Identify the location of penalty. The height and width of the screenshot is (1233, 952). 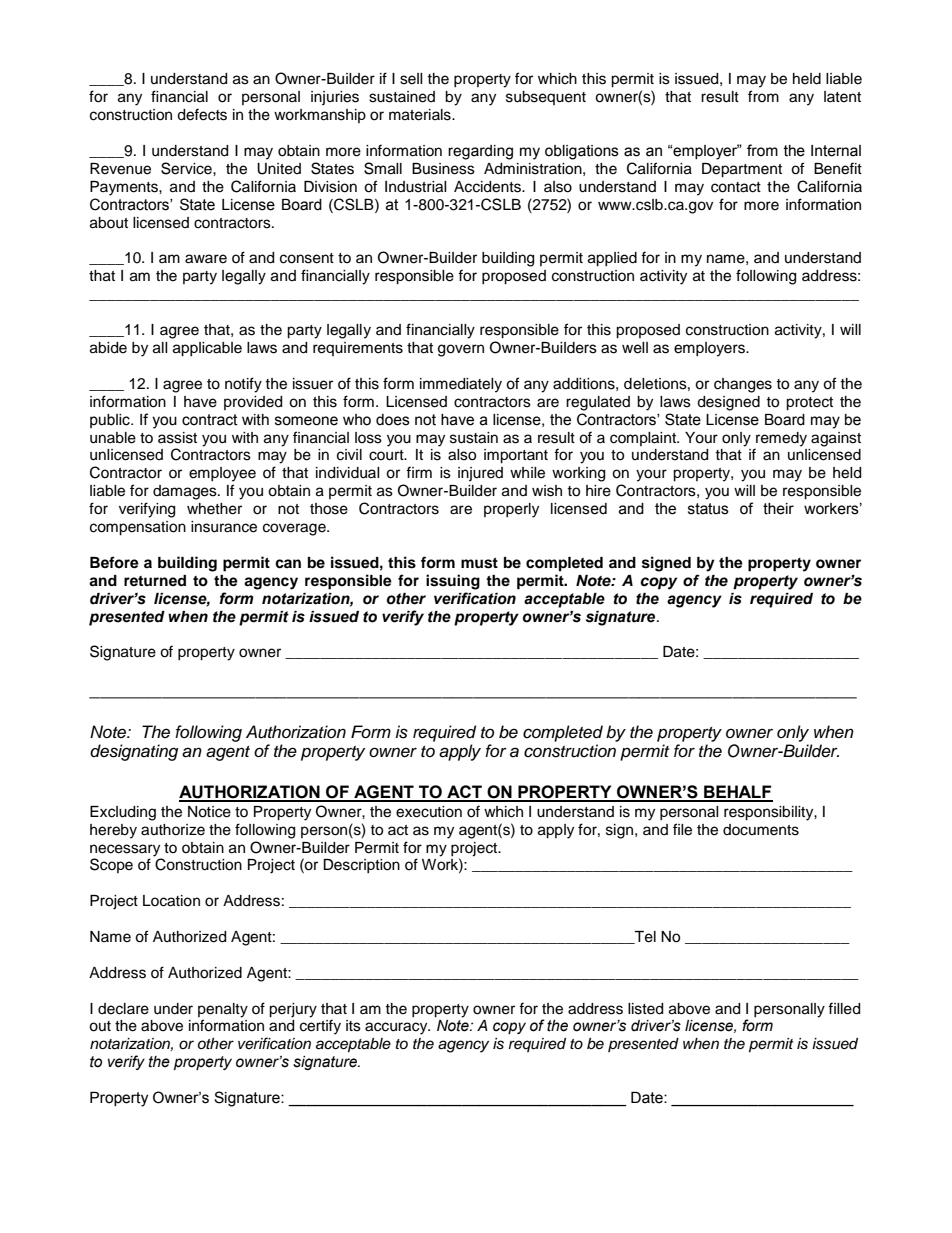
(223, 1010).
